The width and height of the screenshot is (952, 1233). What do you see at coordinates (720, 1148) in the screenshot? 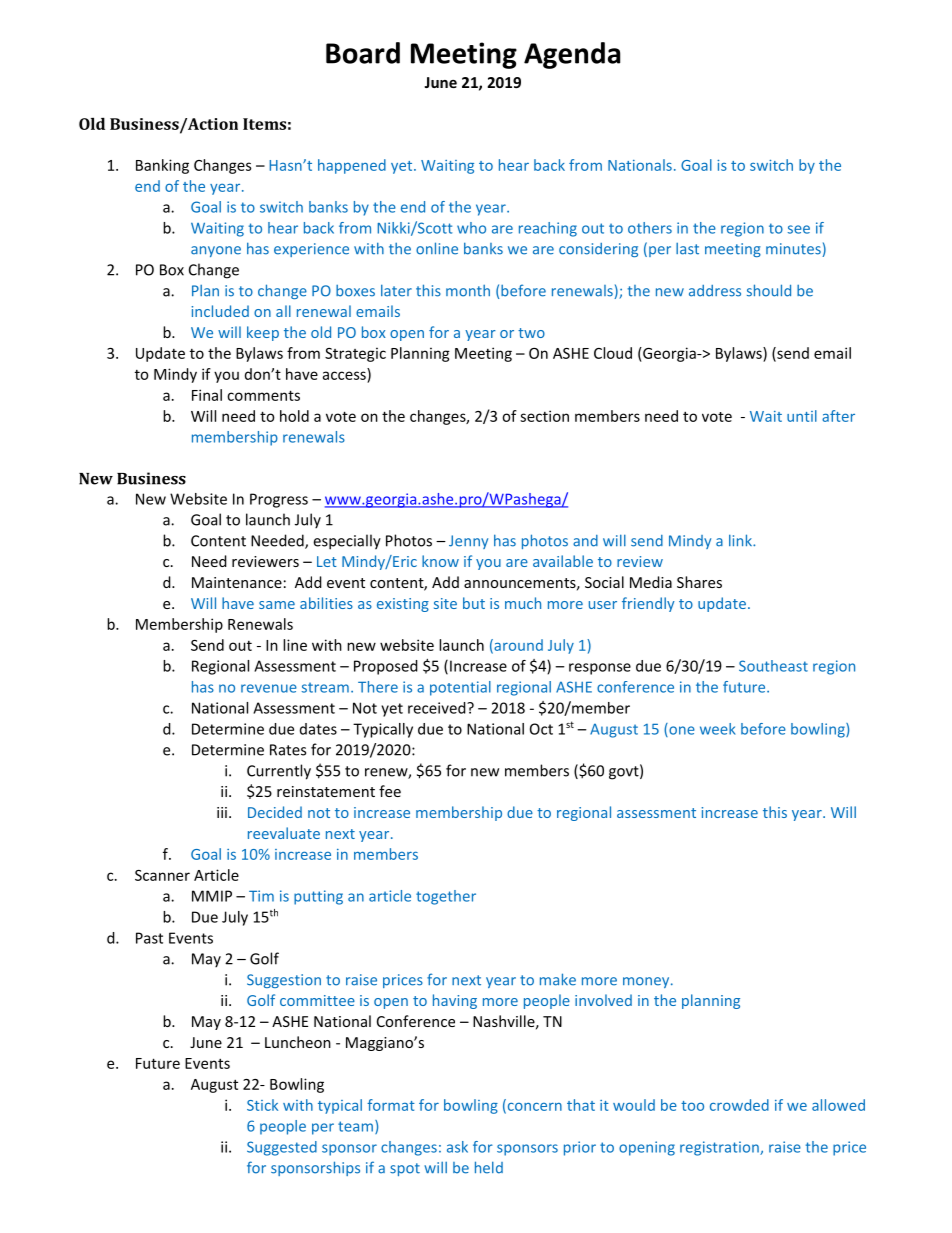
I see `registration` at bounding box center [720, 1148].
